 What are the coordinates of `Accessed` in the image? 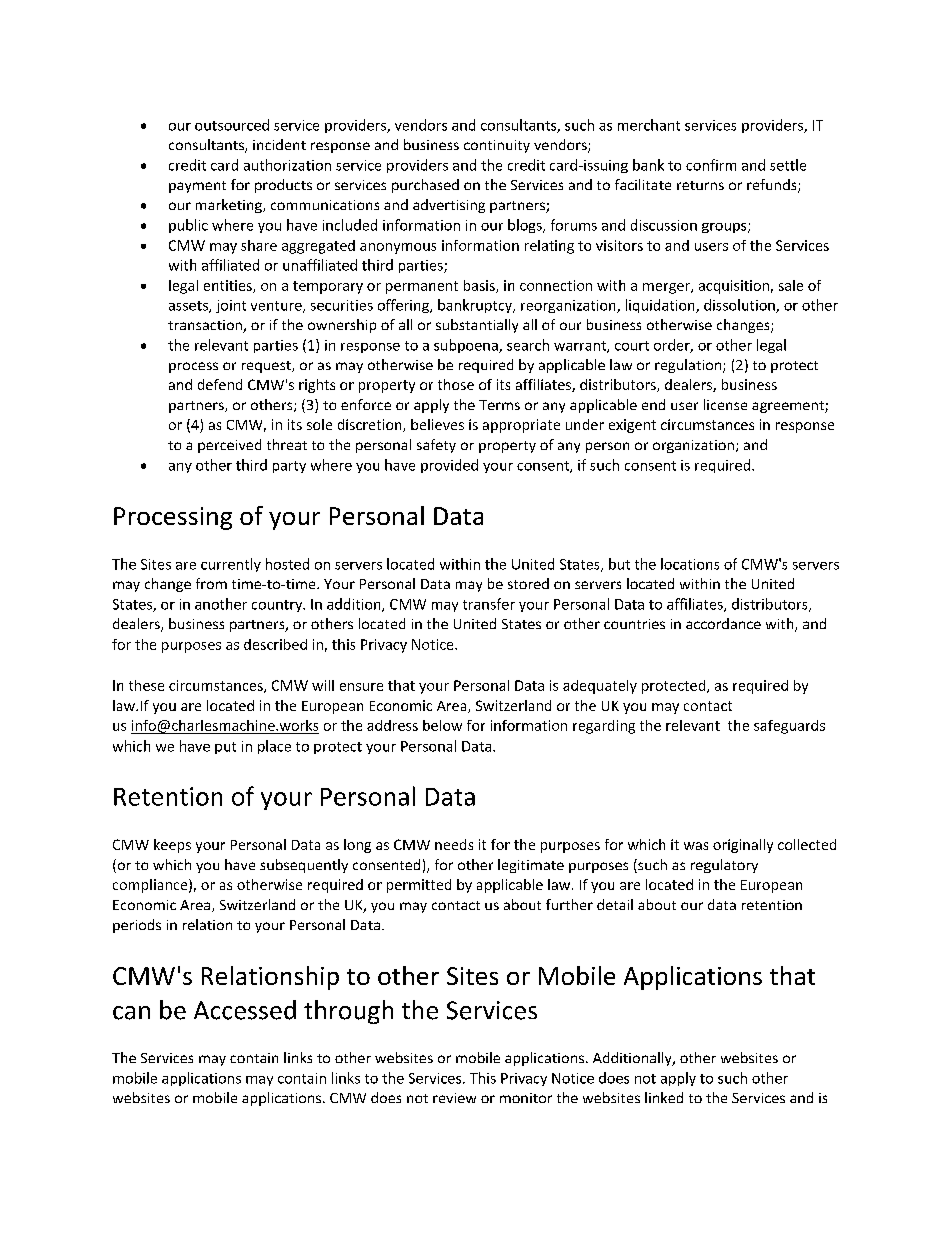 It's located at (245, 1010).
